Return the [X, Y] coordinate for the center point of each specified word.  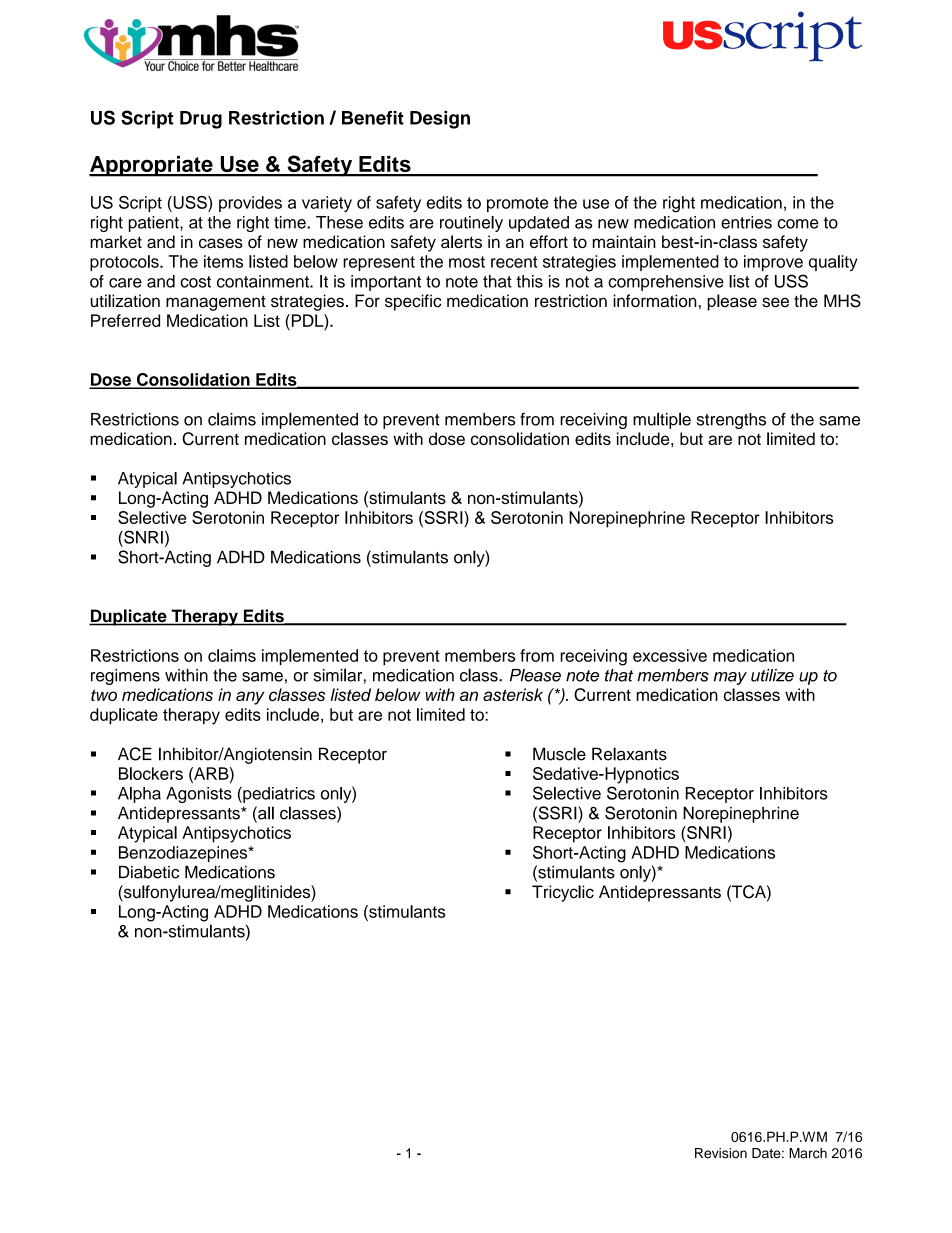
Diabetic [149, 872]
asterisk [513, 694]
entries [746, 222]
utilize [772, 675]
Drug [201, 120]
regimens [125, 677]
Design [440, 120]
